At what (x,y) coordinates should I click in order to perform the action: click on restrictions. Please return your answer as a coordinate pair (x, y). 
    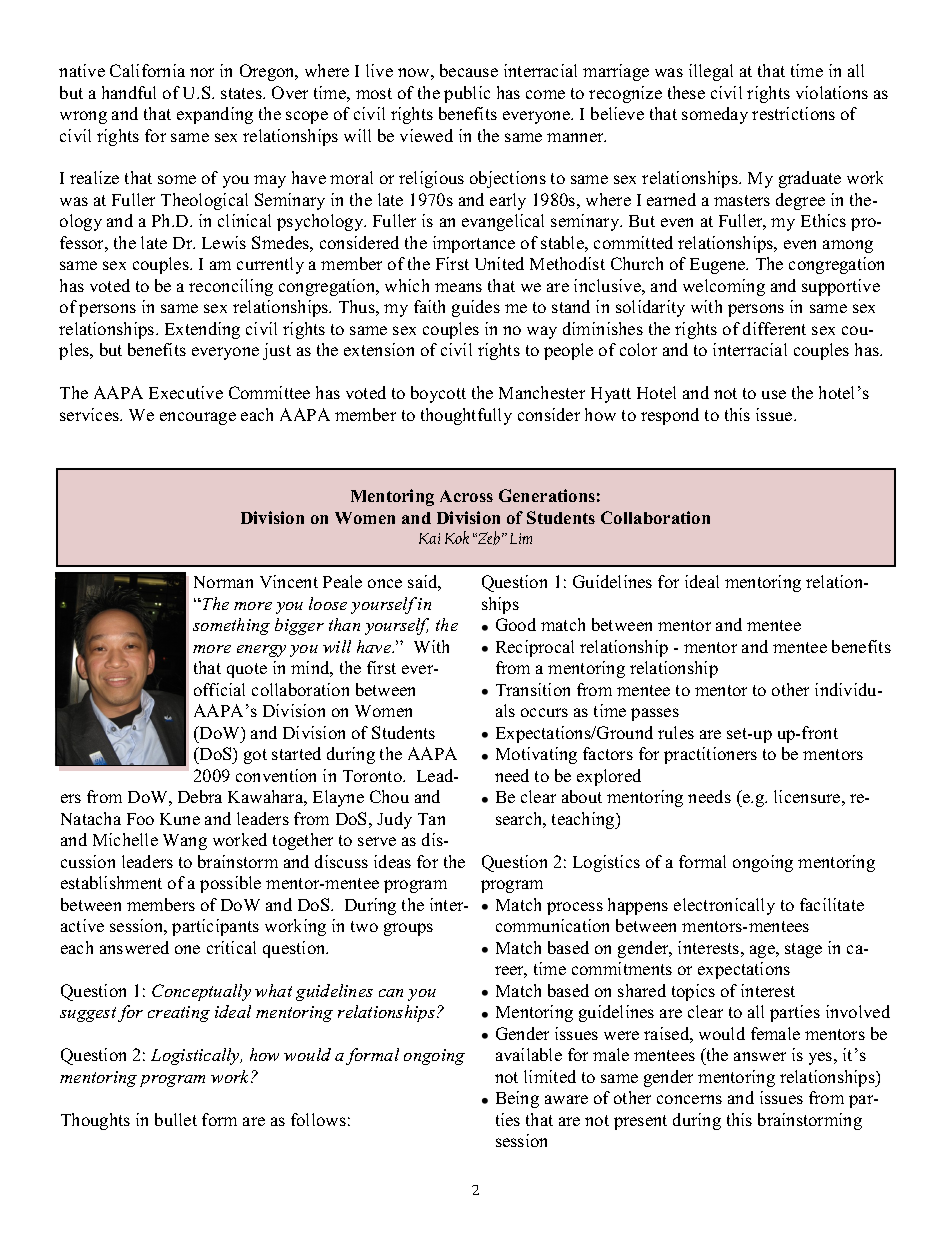
    Looking at the image, I should click on (793, 113).
